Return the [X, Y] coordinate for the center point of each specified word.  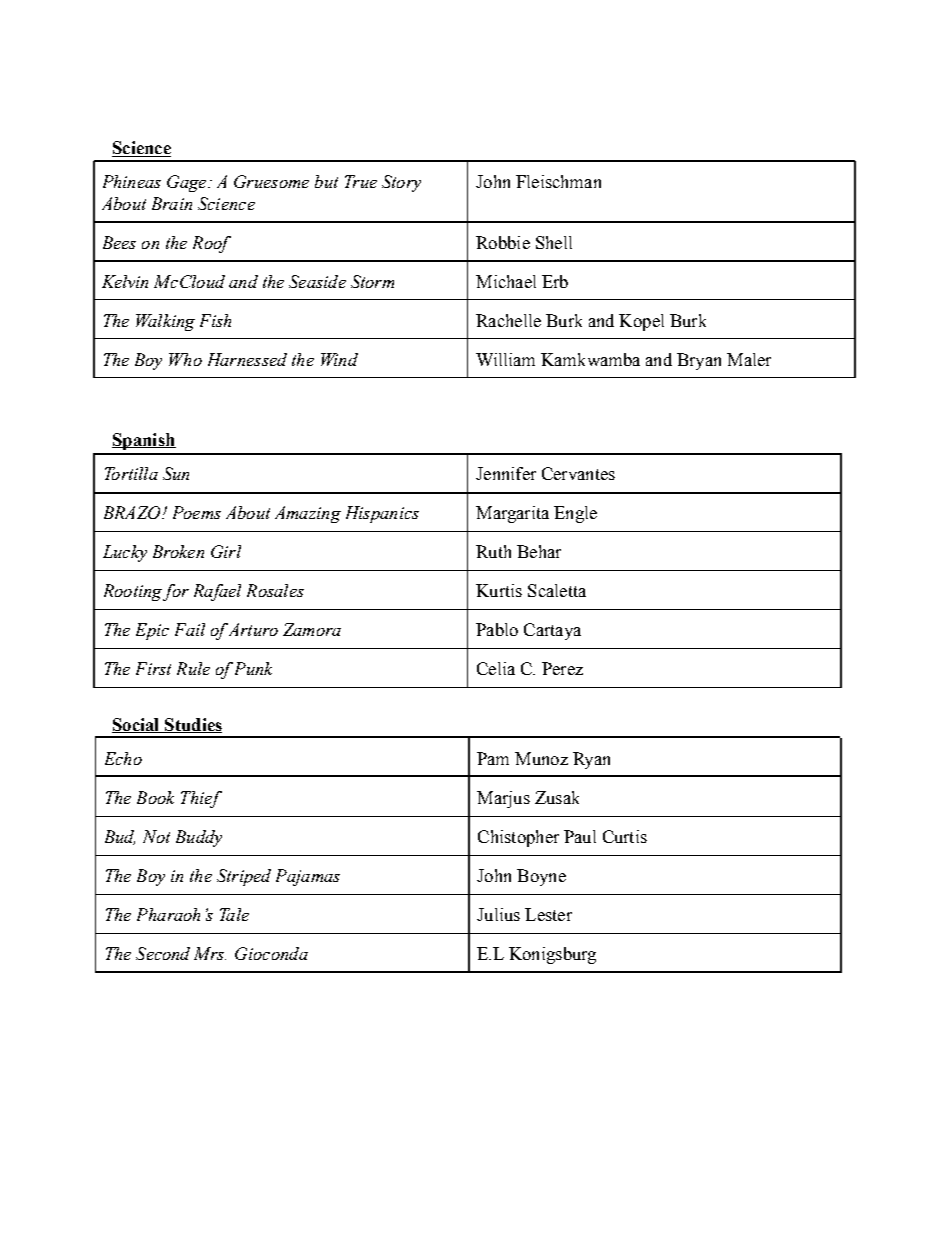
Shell [554, 242]
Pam [493, 758]
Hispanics [382, 514]
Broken [178, 551]
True [361, 181]
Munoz [541, 758]
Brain [172, 203]
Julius [498, 914]
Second [163, 953]
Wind [339, 359]
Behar [539, 551]
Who [185, 359]
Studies [192, 725]
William [505, 359]
